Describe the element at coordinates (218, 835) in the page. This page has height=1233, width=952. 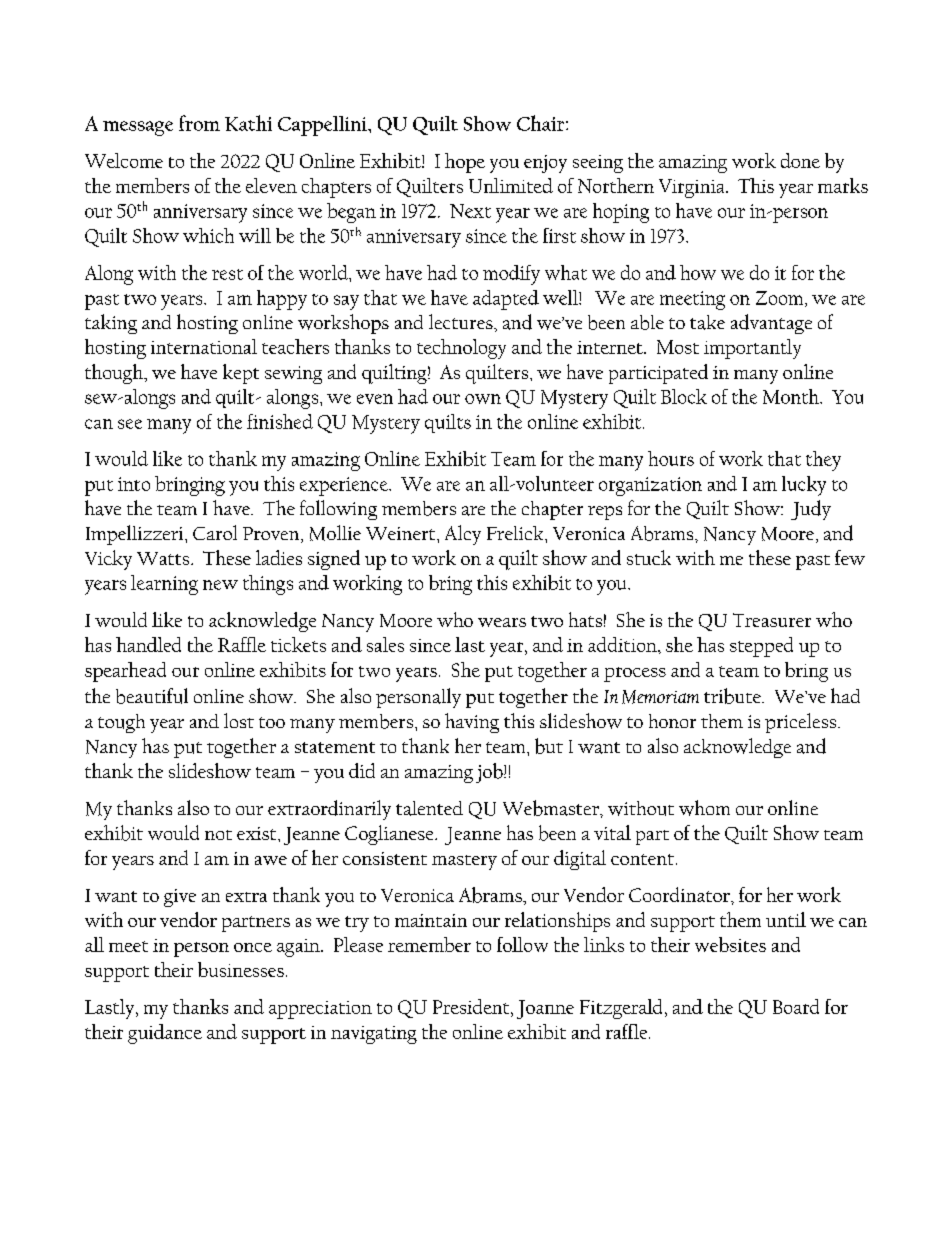
I see `not` at that location.
